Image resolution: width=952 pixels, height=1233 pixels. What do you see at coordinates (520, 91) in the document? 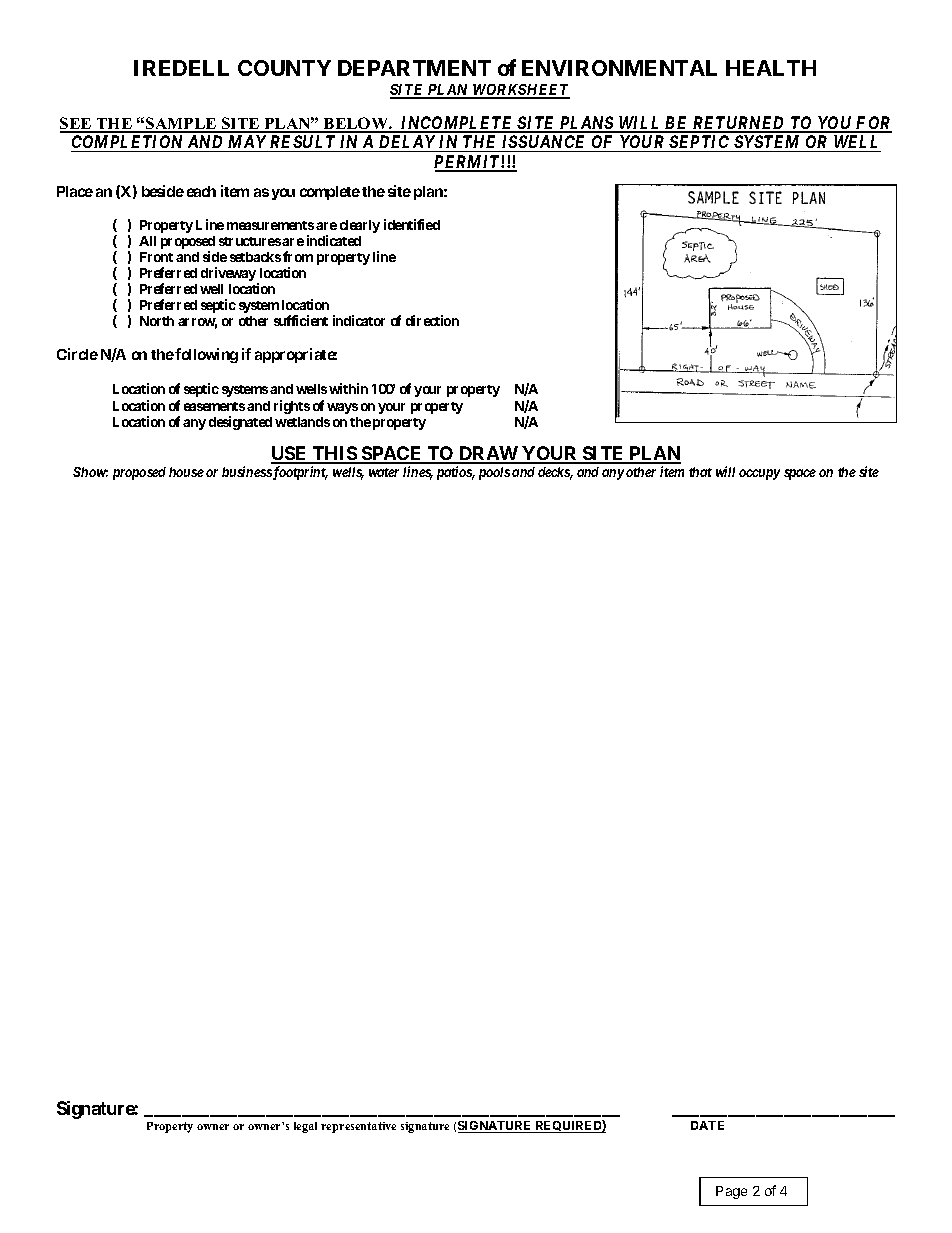
I see `WORKSHEET` at bounding box center [520, 91].
